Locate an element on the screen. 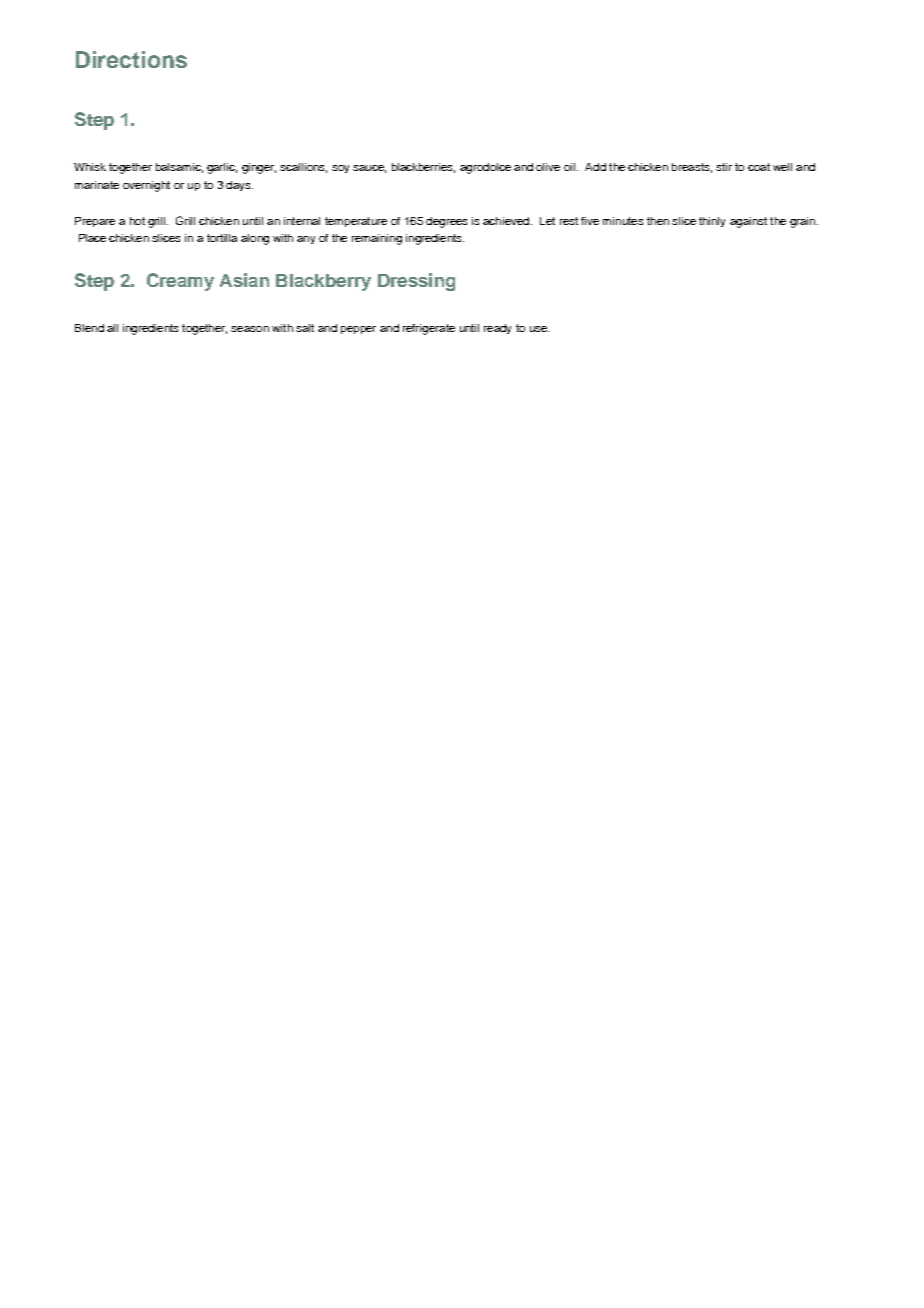 The width and height of the screenshot is (924, 1308). thinly is located at coordinates (712, 222).
